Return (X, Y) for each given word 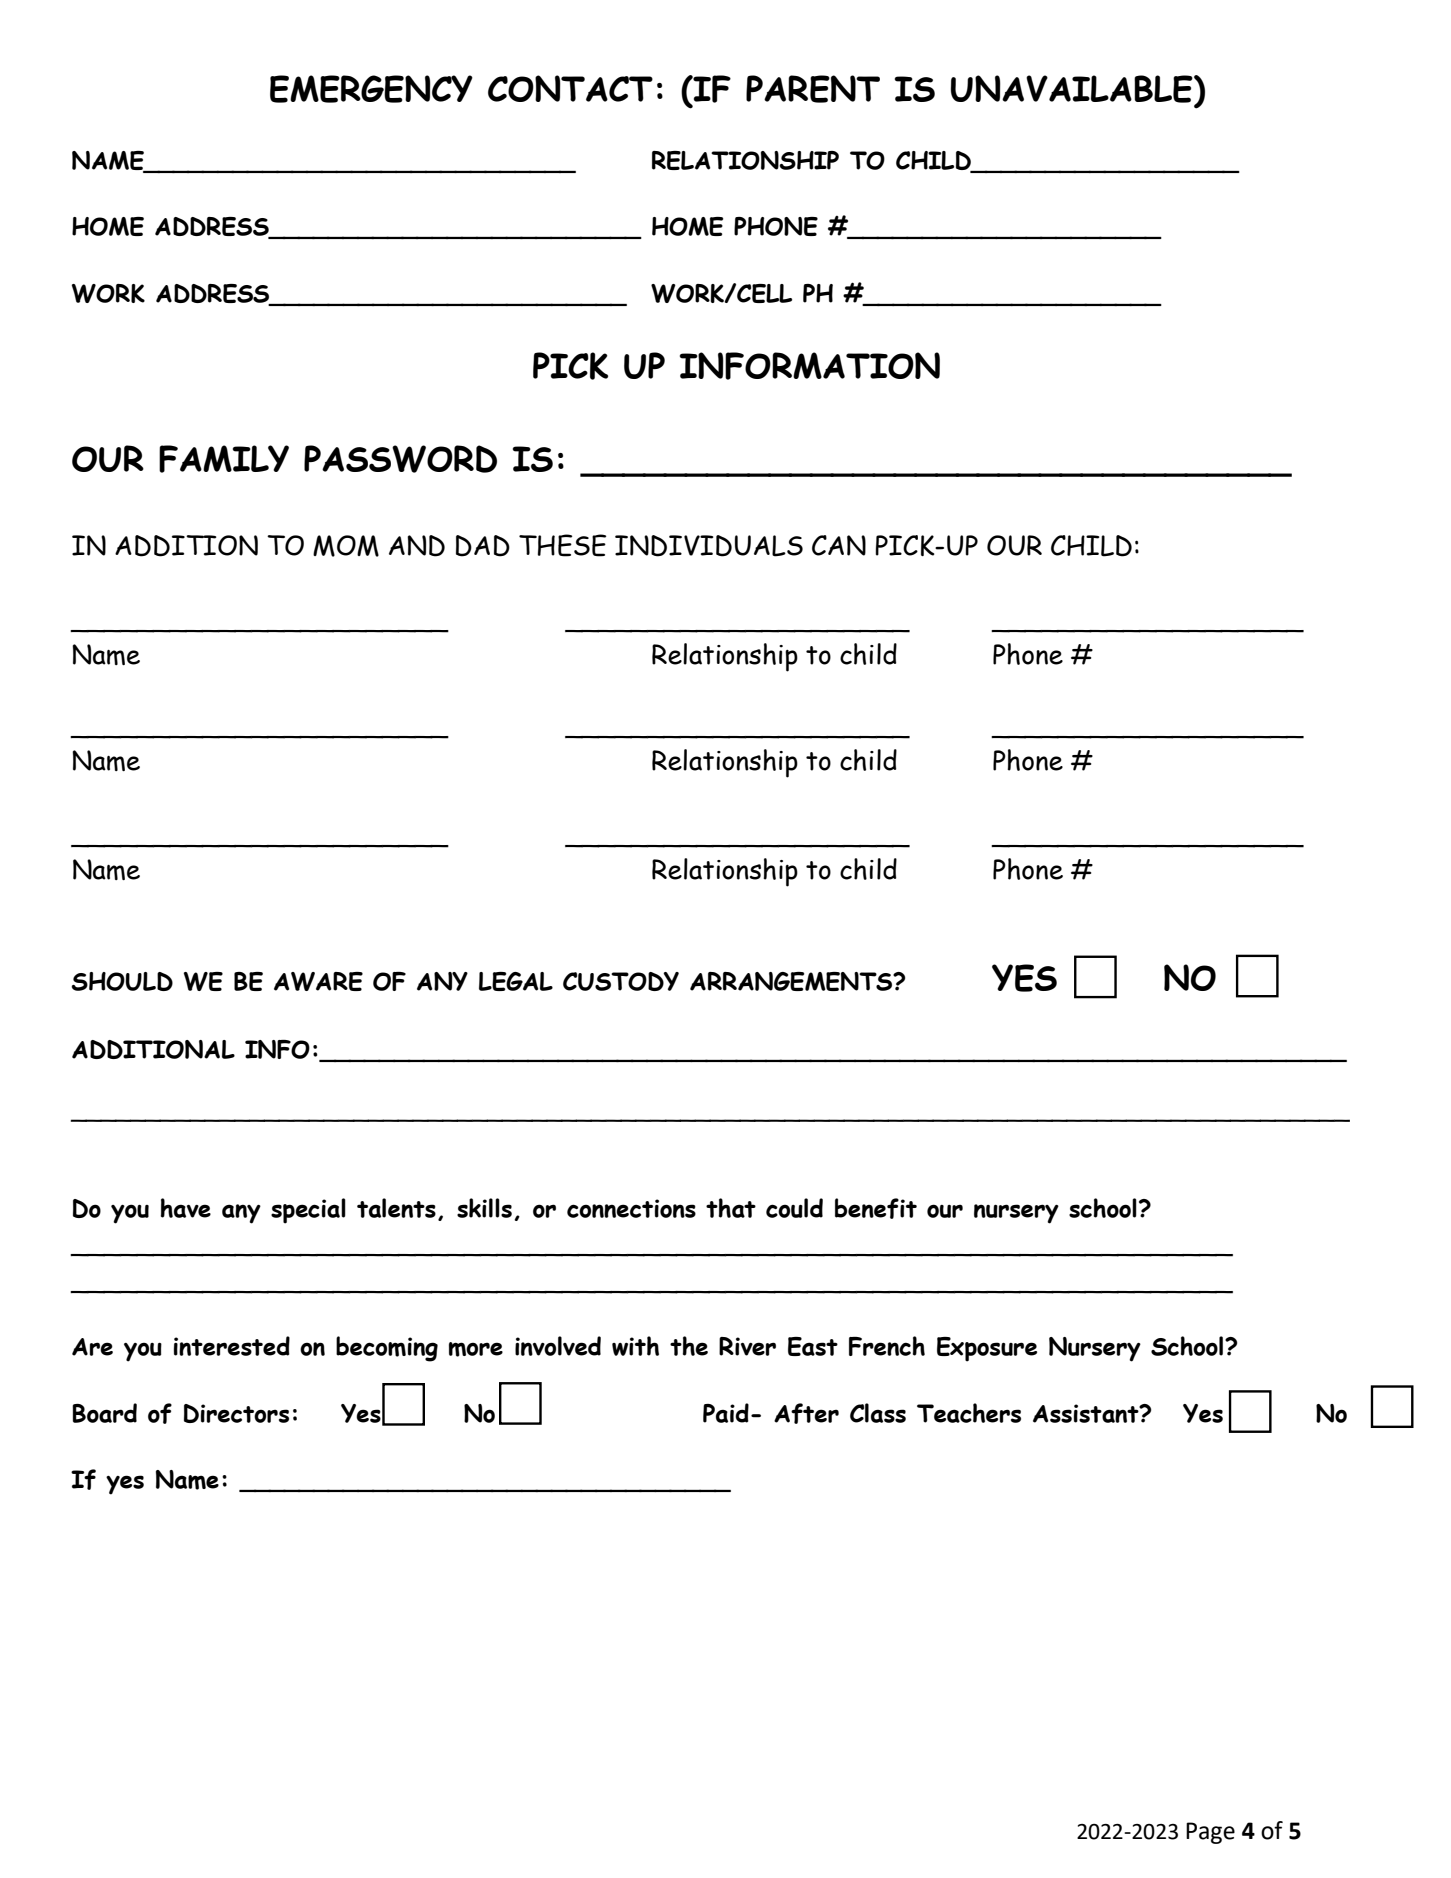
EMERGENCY (371, 89)
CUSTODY (621, 981)
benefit (876, 1208)
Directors (236, 1413)
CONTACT (570, 88)
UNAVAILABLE (1073, 89)
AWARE (318, 981)
